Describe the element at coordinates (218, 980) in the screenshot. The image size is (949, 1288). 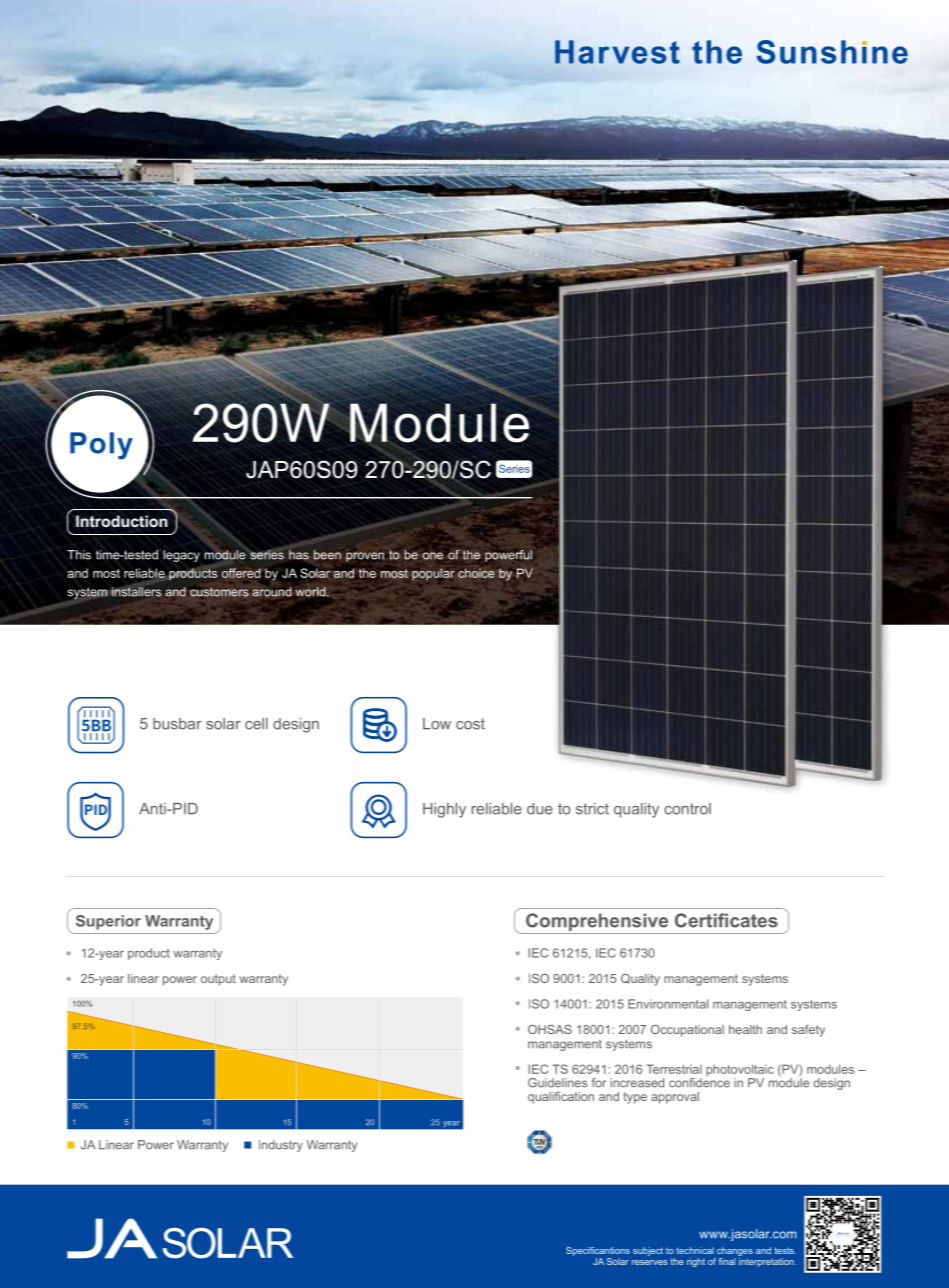
I see `output` at that location.
